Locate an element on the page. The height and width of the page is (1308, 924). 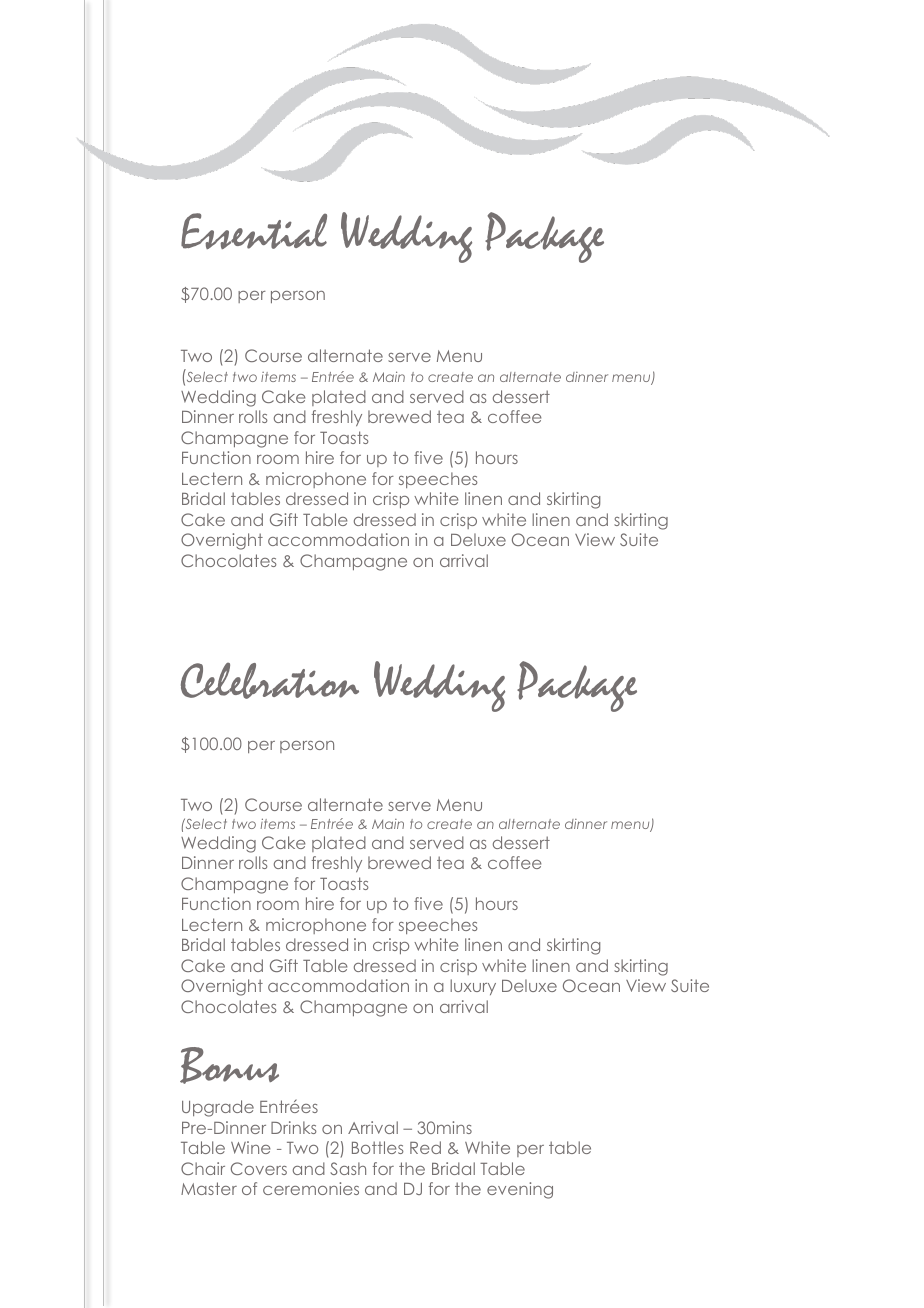
ceremonies is located at coordinates (311, 1188).
